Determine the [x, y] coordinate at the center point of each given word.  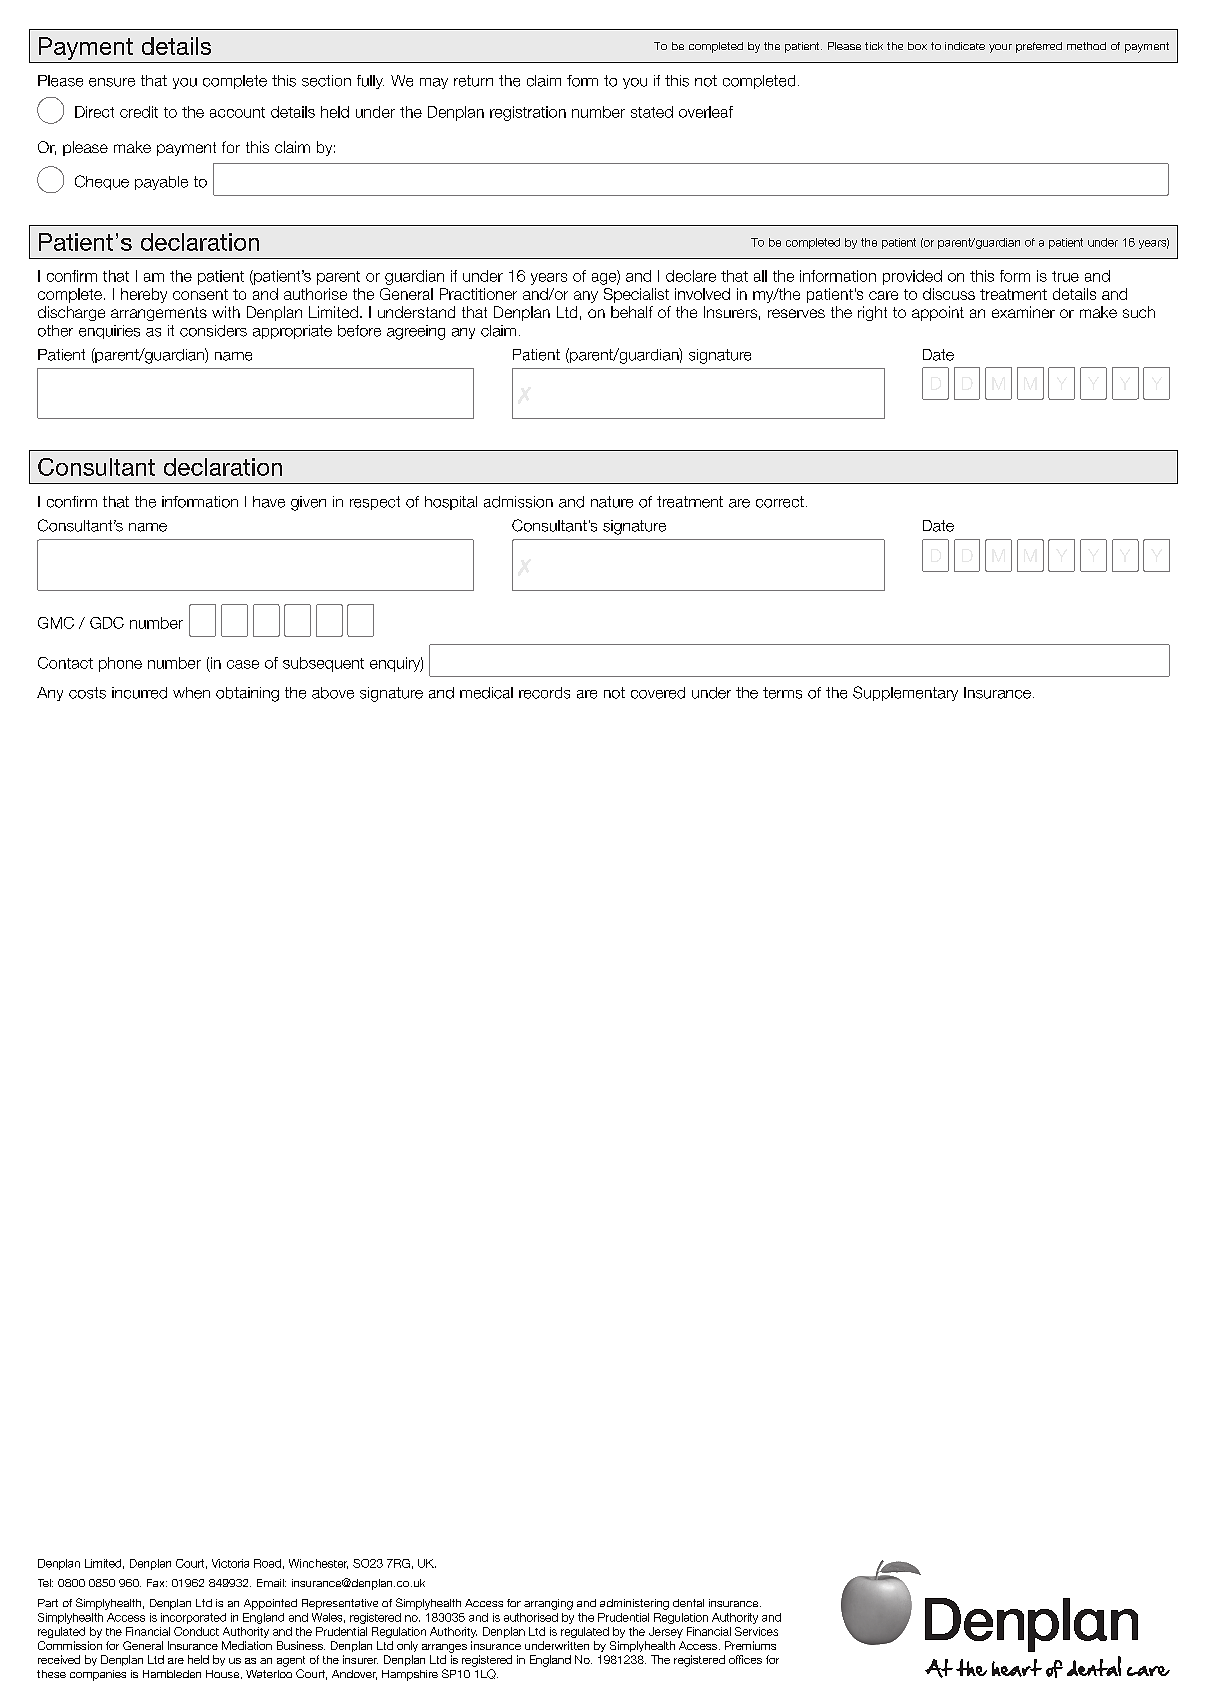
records [544, 693]
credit [139, 112]
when [191, 693]
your [1000, 48]
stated [652, 112]
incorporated [193, 1618]
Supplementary [905, 693]
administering [634, 1604]
